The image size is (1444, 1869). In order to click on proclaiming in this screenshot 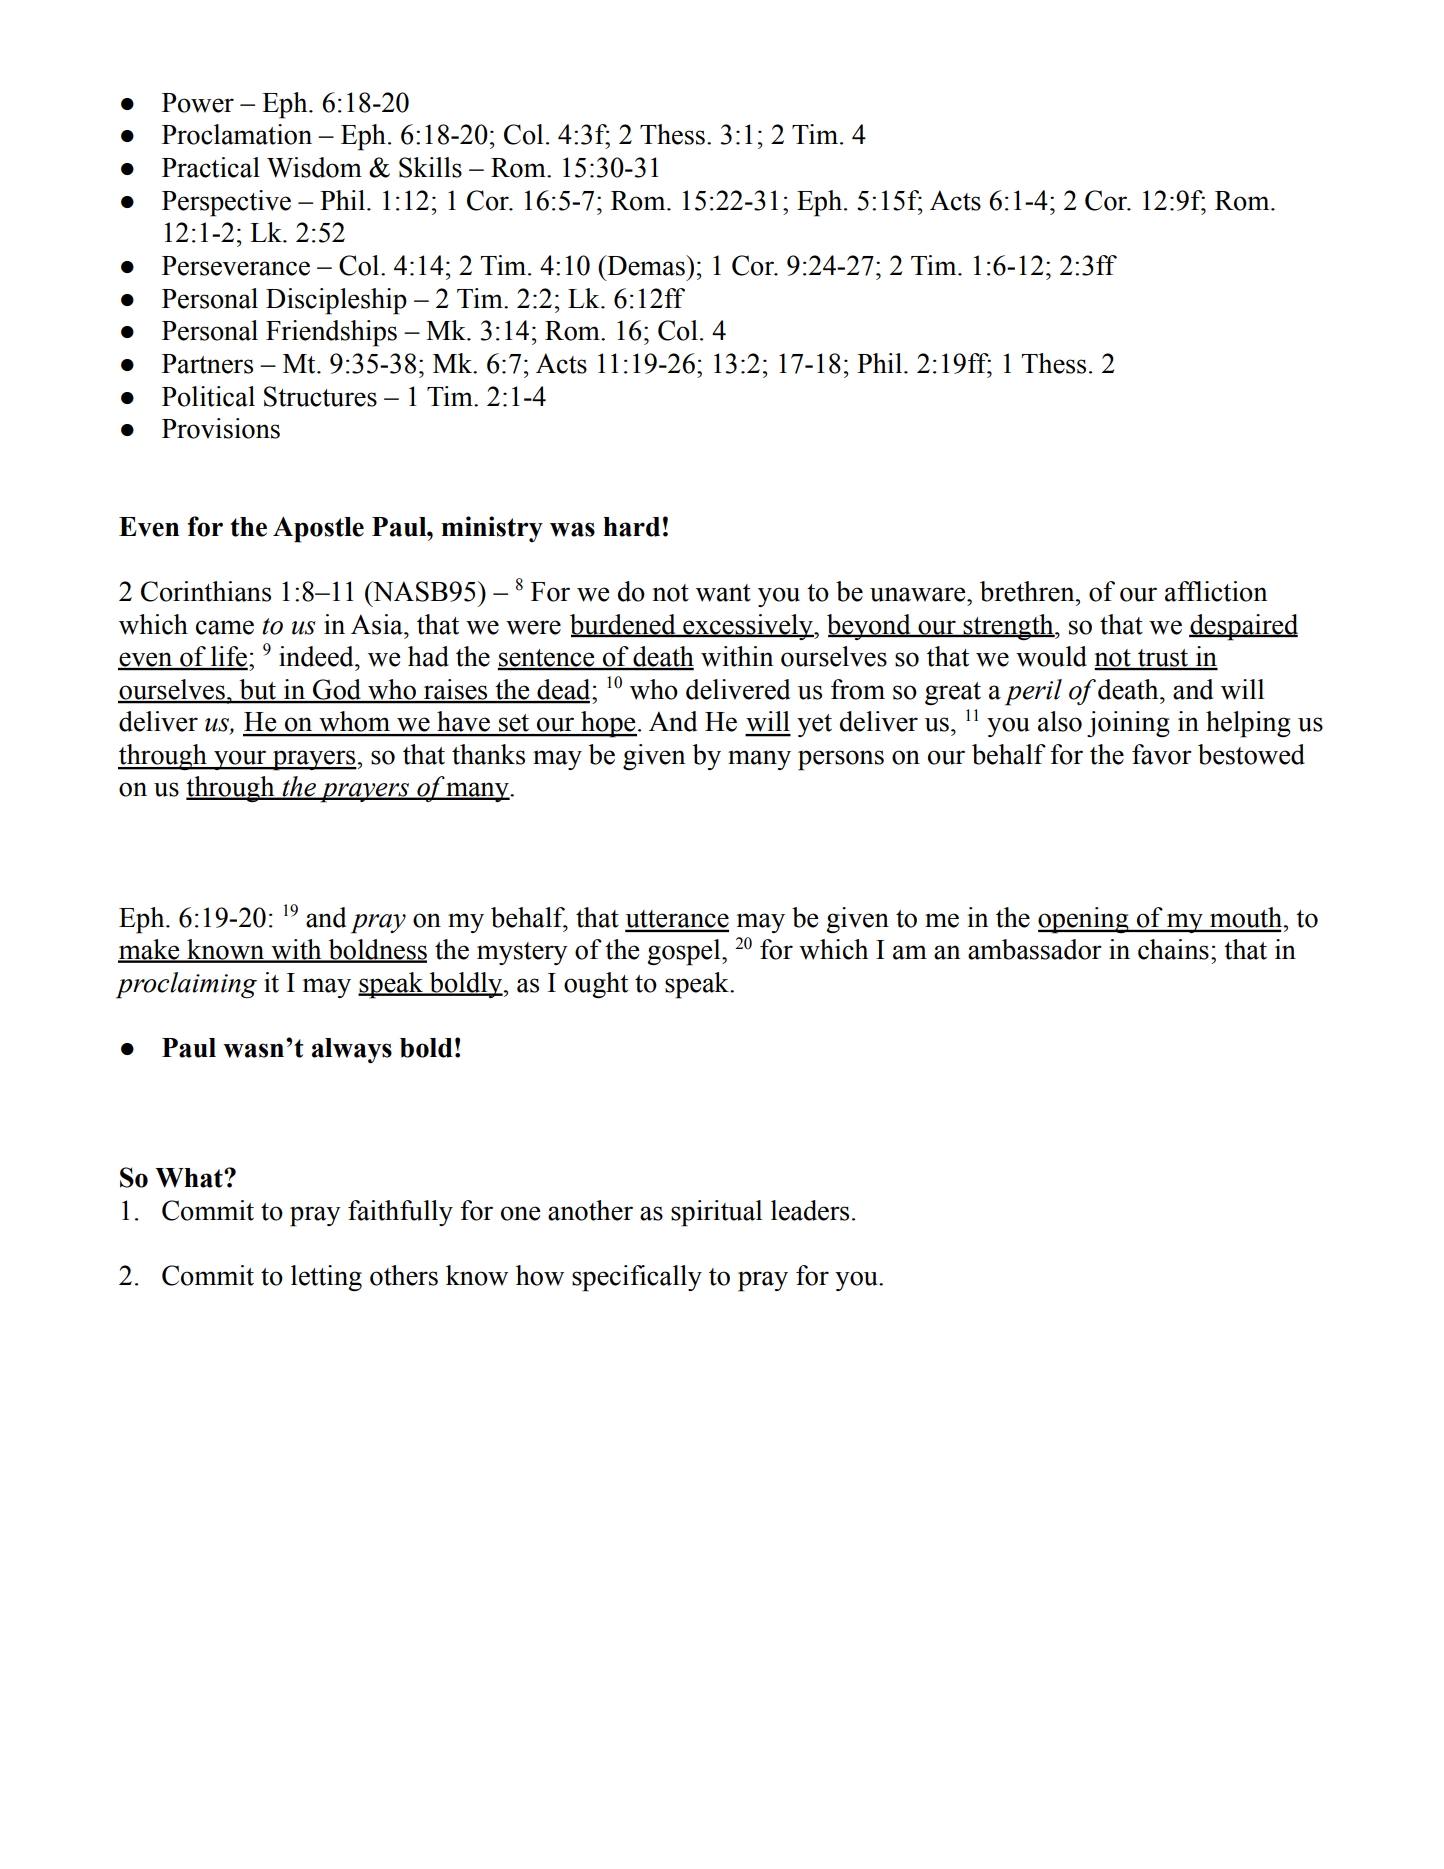, I will do `click(186, 985)`.
